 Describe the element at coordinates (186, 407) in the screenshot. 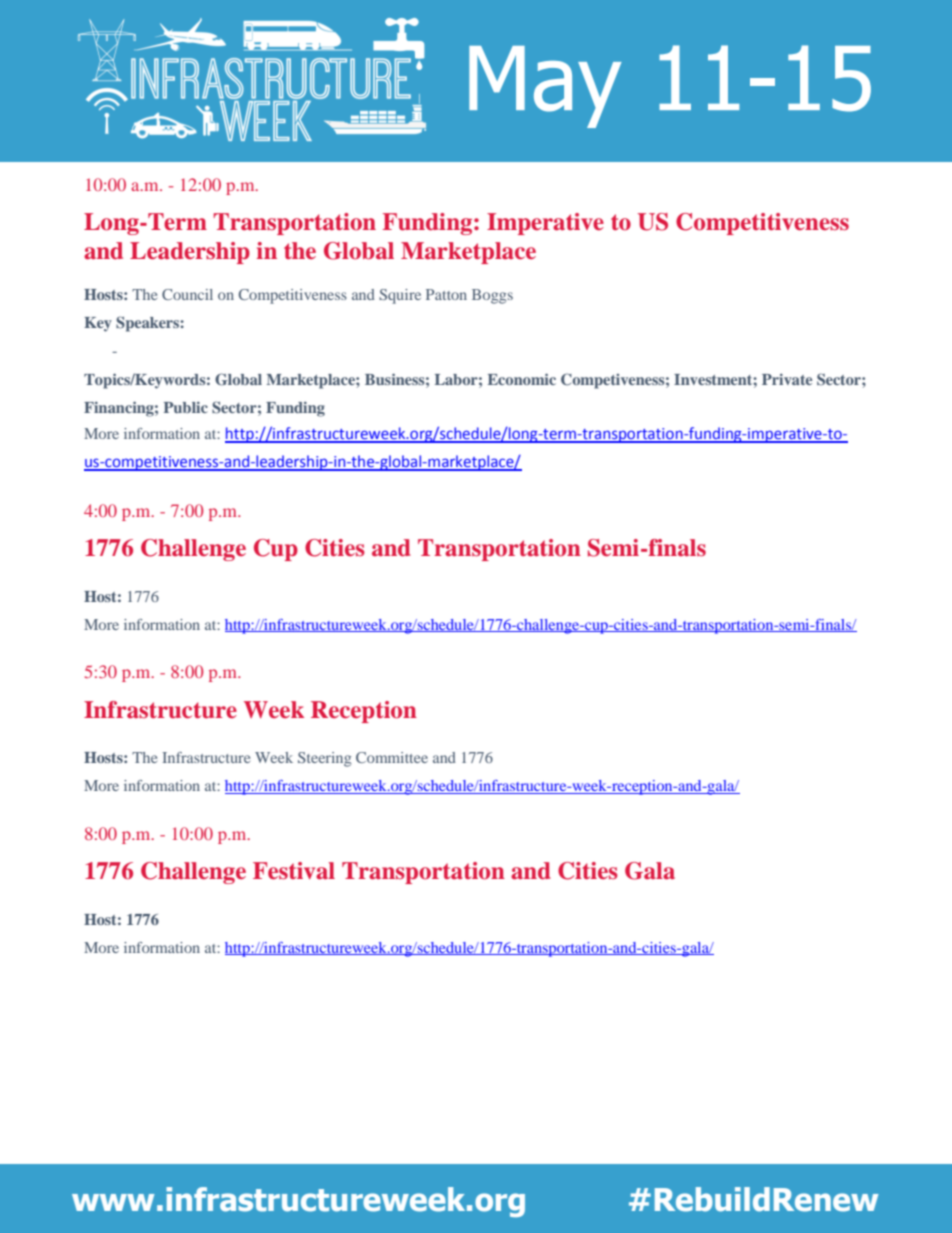

I see `Public` at that location.
